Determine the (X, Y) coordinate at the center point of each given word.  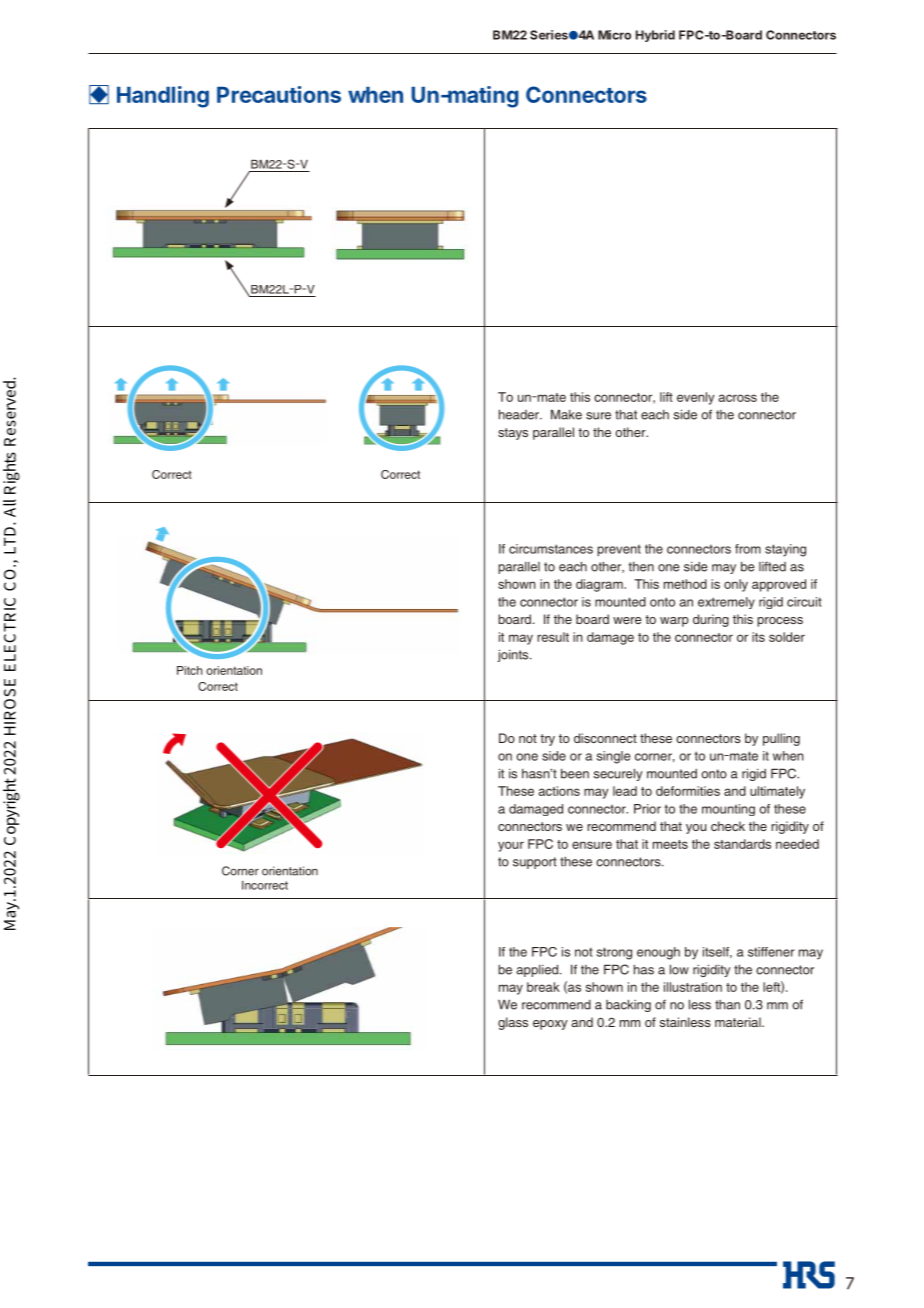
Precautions (279, 94)
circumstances (551, 549)
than (727, 1005)
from (748, 549)
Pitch (189, 670)
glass (513, 1023)
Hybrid (655, 36)
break (543, 987)
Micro (614, 35)
